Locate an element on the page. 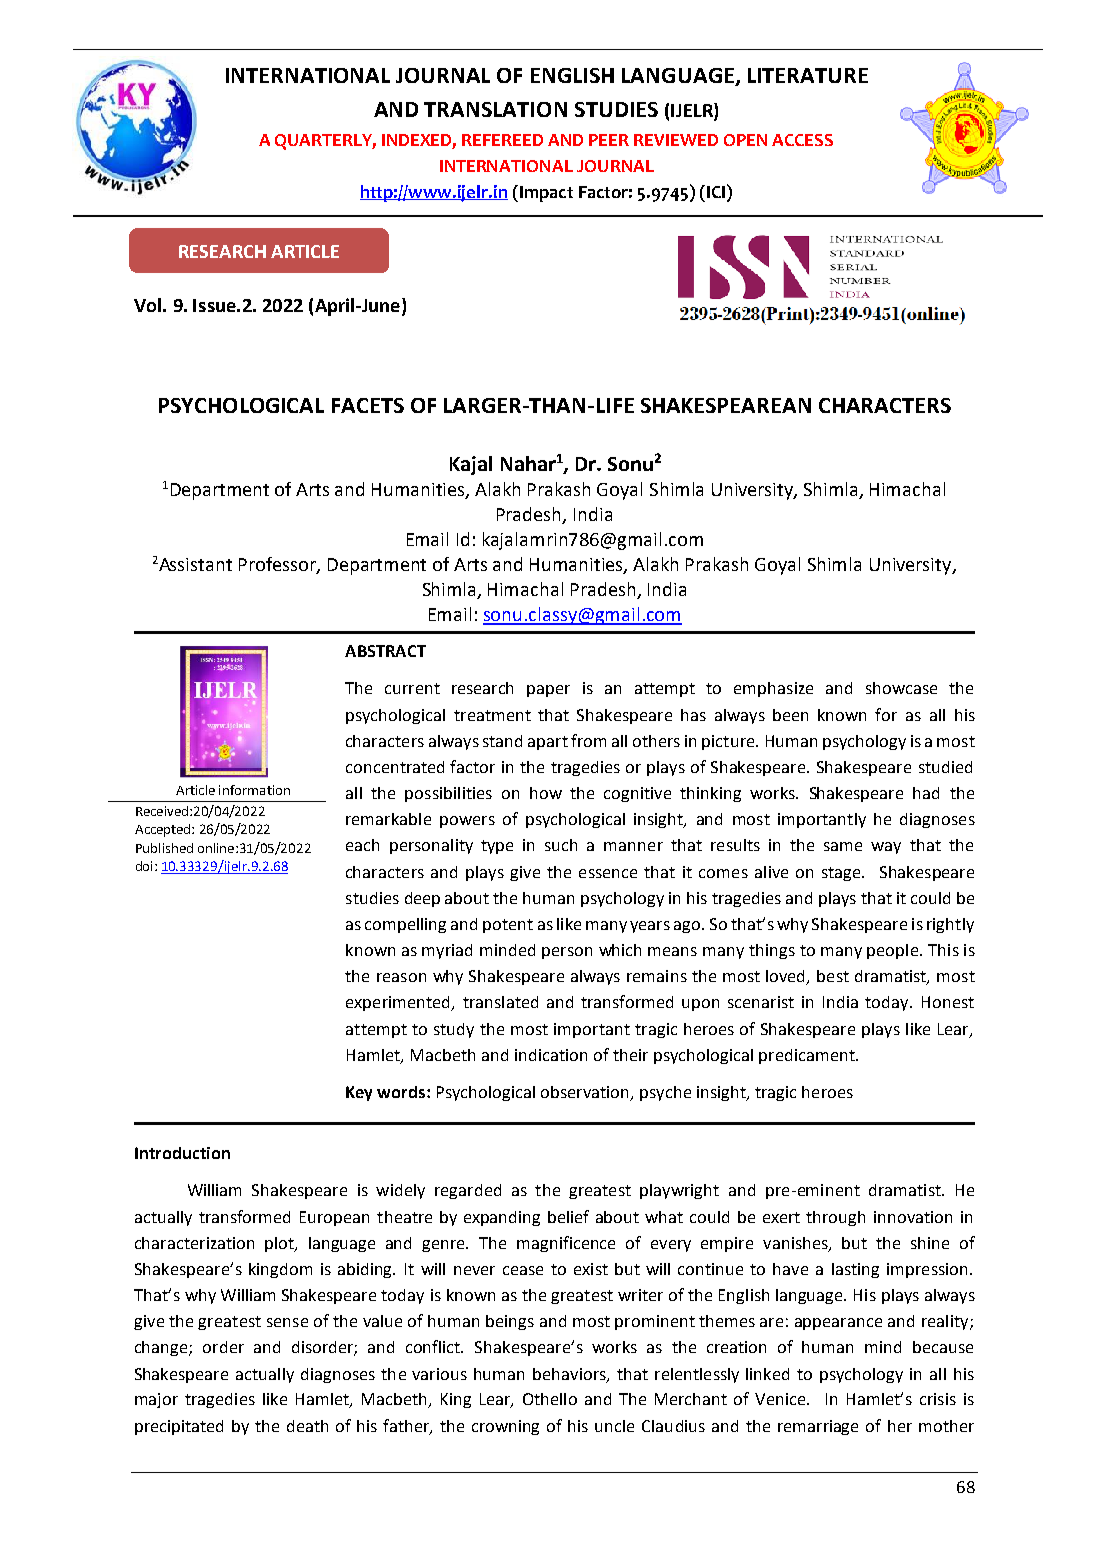 The width and height of the page is (1109, 1568). showcase is located at coordinates (901, 688).
